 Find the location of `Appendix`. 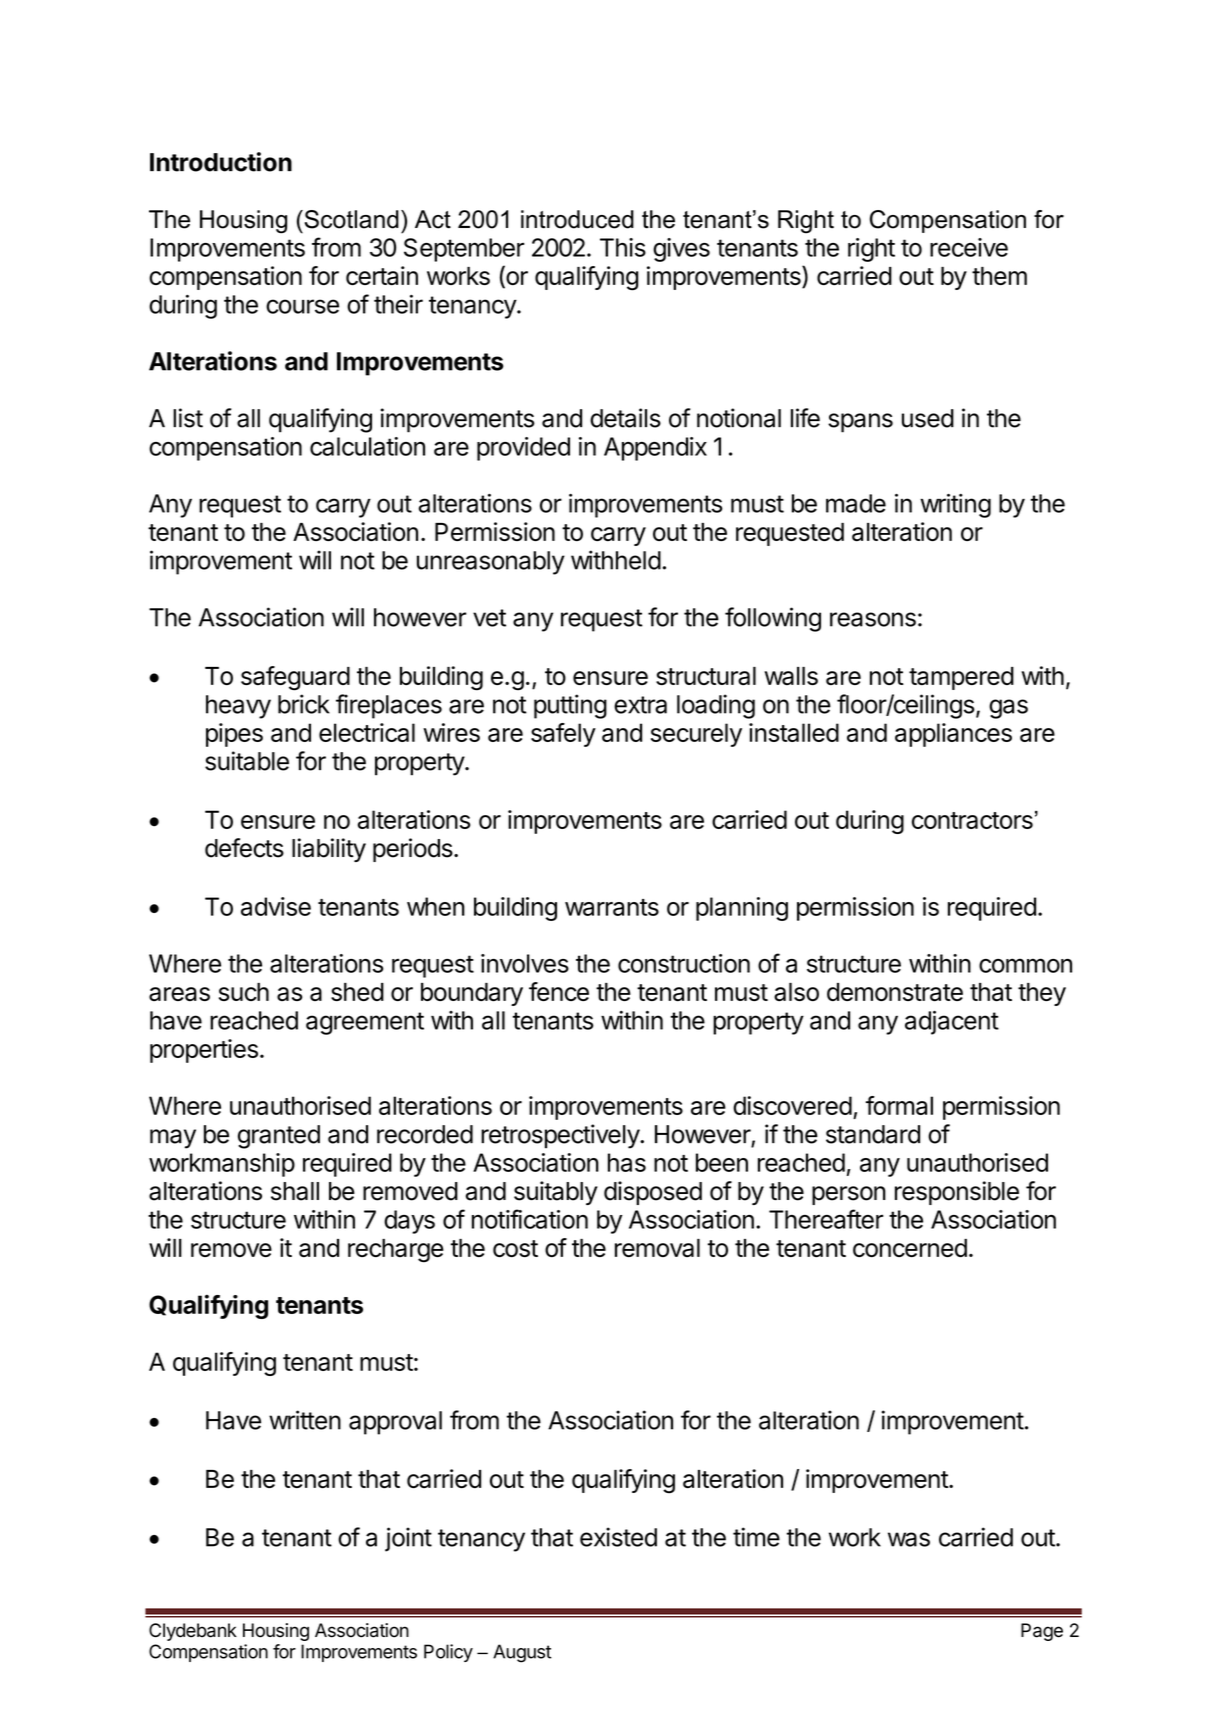

Appendix is located at coordinates (655, 449).
